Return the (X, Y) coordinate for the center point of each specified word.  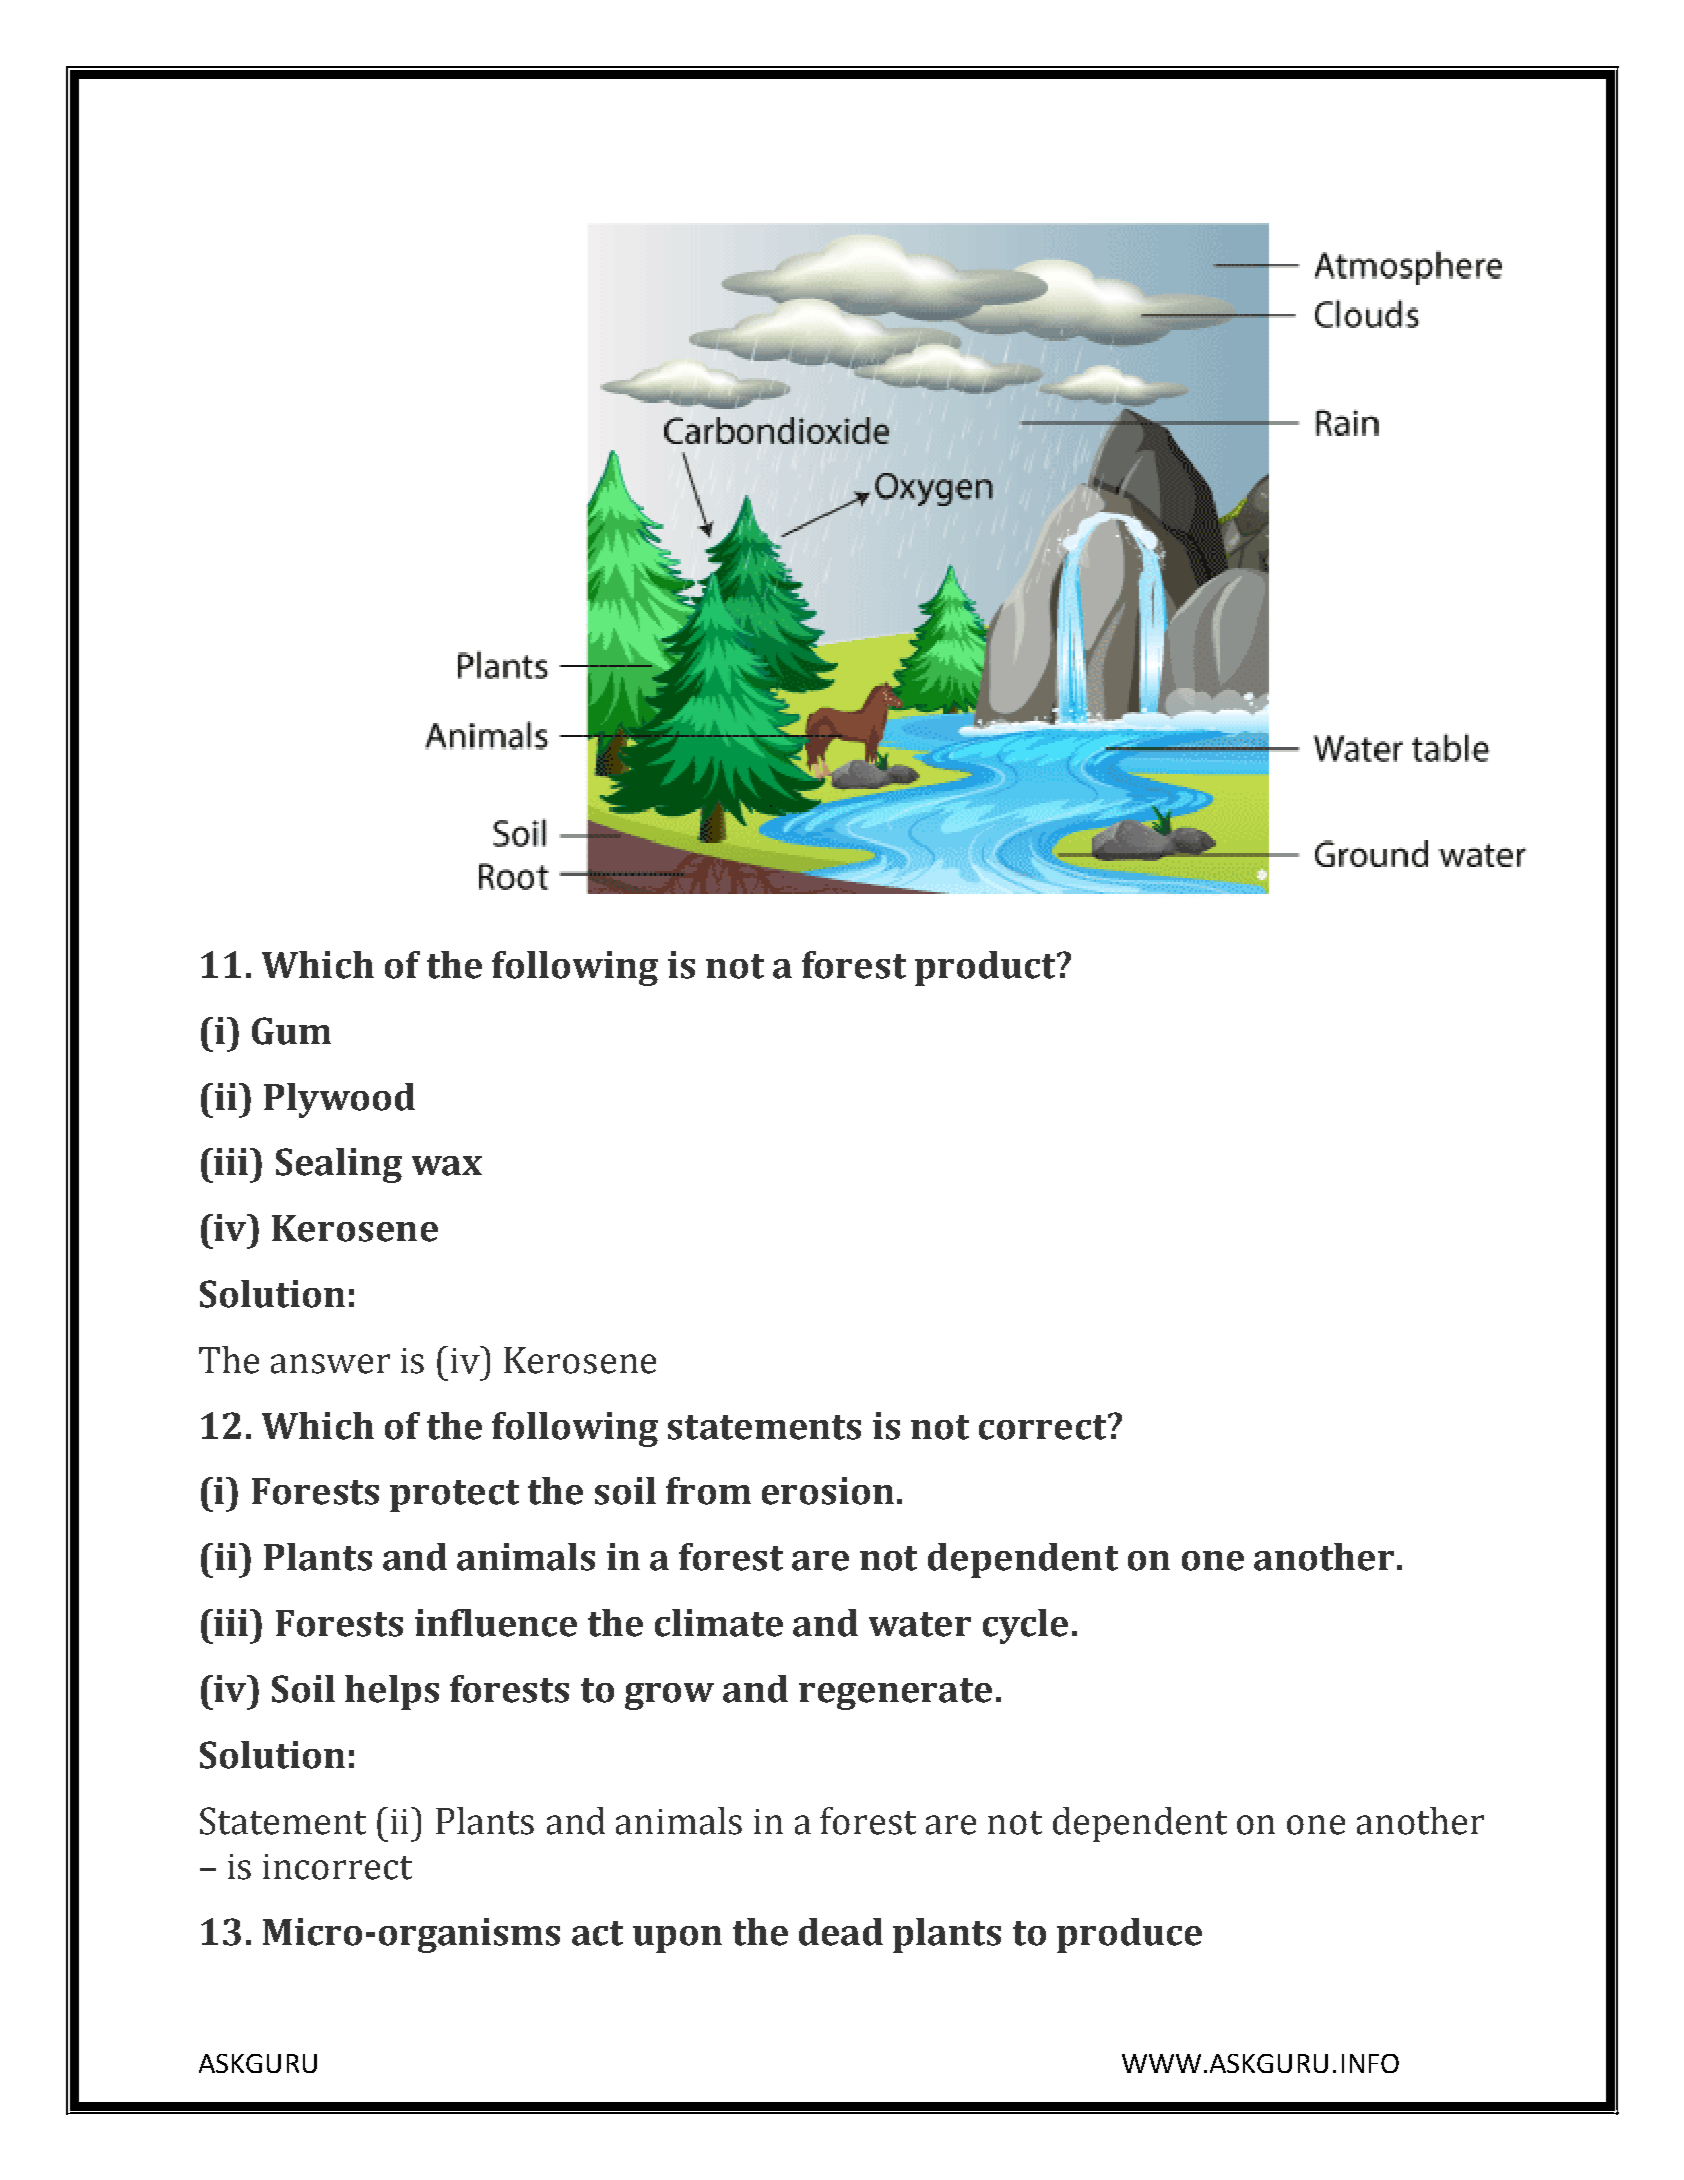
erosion (828, 1491)
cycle (1025, 1626)
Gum (291, 1031)
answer (330, 1364)
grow (669, 1696)
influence (496, 1623)
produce (1129, 1935)
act (597, 1933)
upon (677, 1939)
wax (447, 1166)
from (708, 1491)
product (986, 968)
